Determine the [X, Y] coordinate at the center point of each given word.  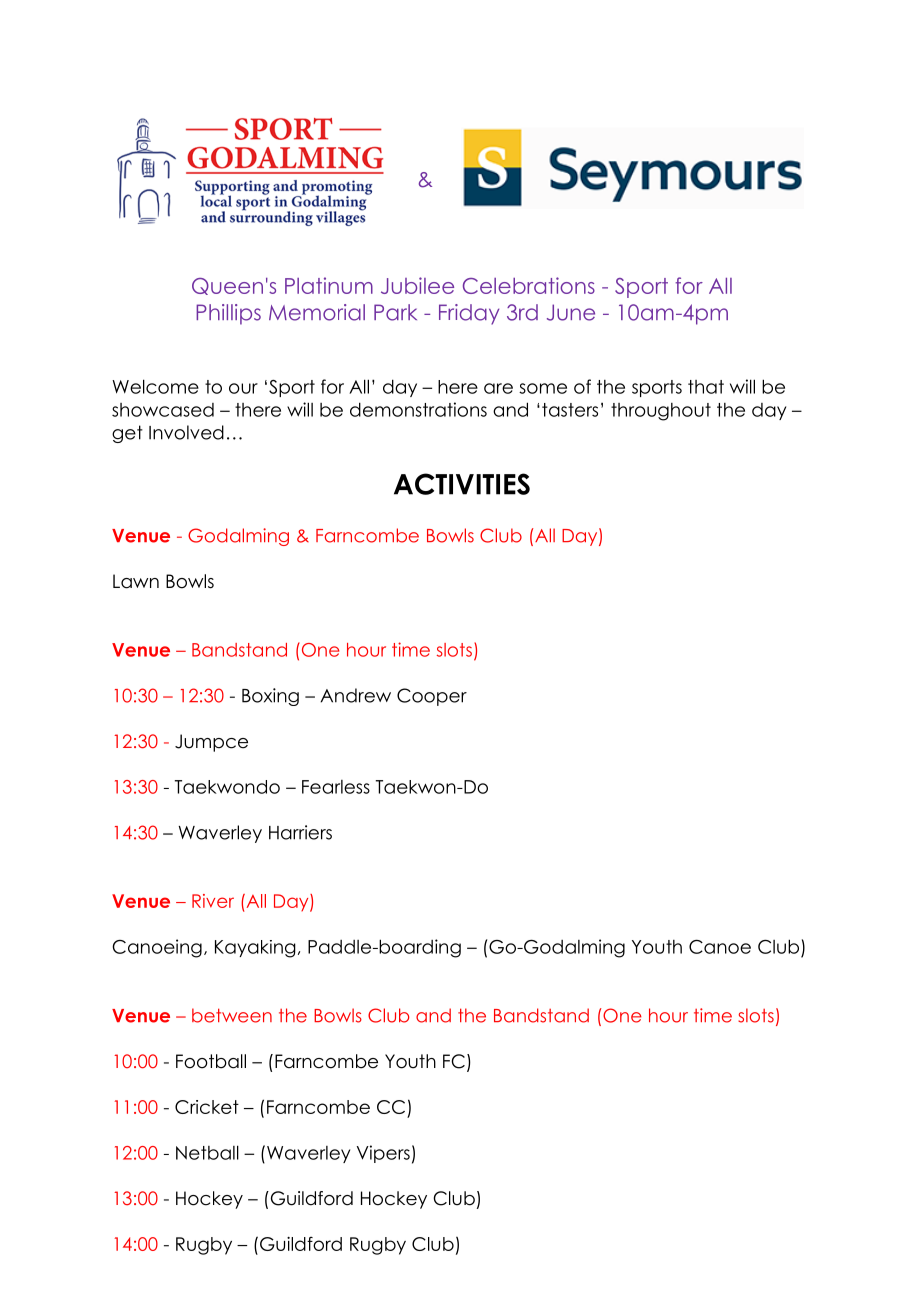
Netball [207, 1152]
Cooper [432, 697]
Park [395, 312]
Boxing [270, 697]
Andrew [355, 695]
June [571, 312]
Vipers [383, 1154]
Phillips [228, 314]
